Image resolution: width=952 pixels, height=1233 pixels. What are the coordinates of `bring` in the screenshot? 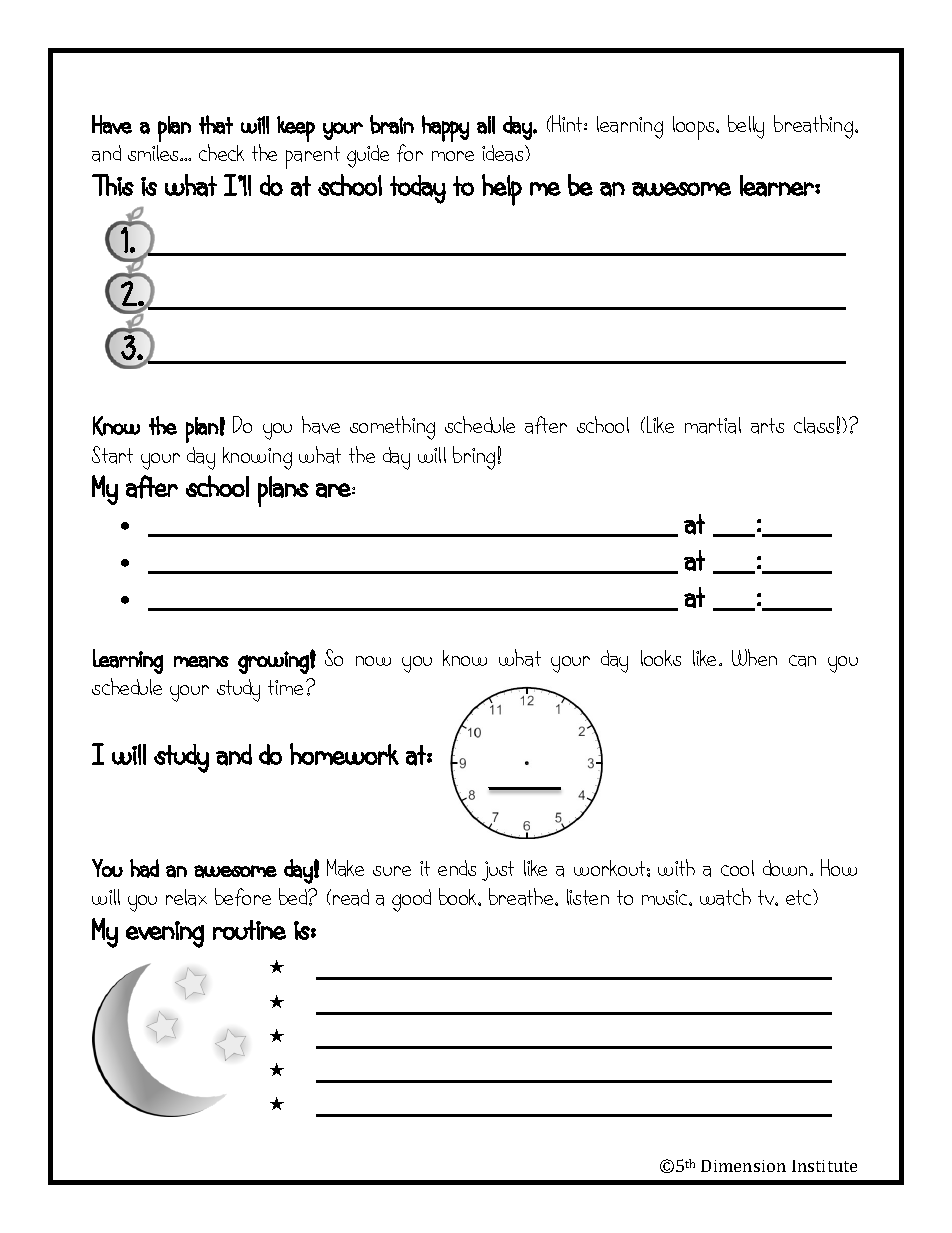 It's located at (474, 458).
